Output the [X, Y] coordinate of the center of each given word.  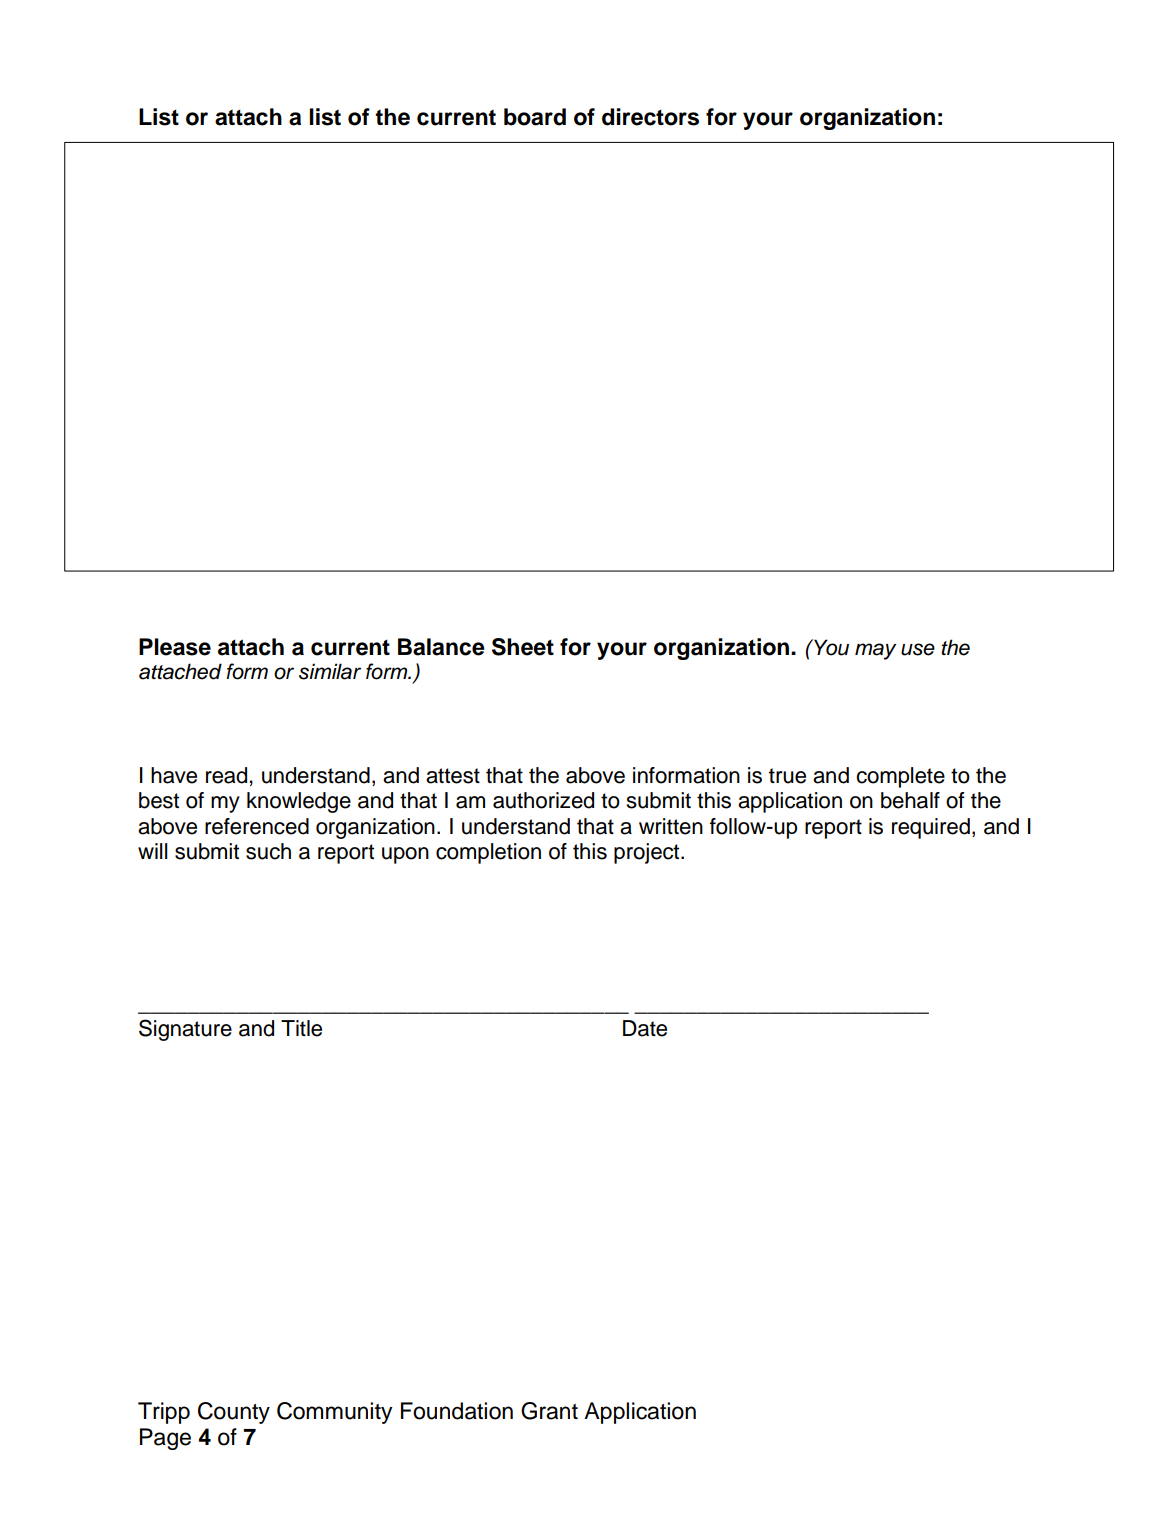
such [268, 851]
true [787, 776]
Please [175, 647]
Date [645, 1028]
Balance [441, 647]
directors [650, 117]
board [535, 117]
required [931, 828]
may [875, 651]
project [648, 853]
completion [488, 853]
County [234, 1413]
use [918, 649]
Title [301, 1028]
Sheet [523, 647]
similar [330, 671]
